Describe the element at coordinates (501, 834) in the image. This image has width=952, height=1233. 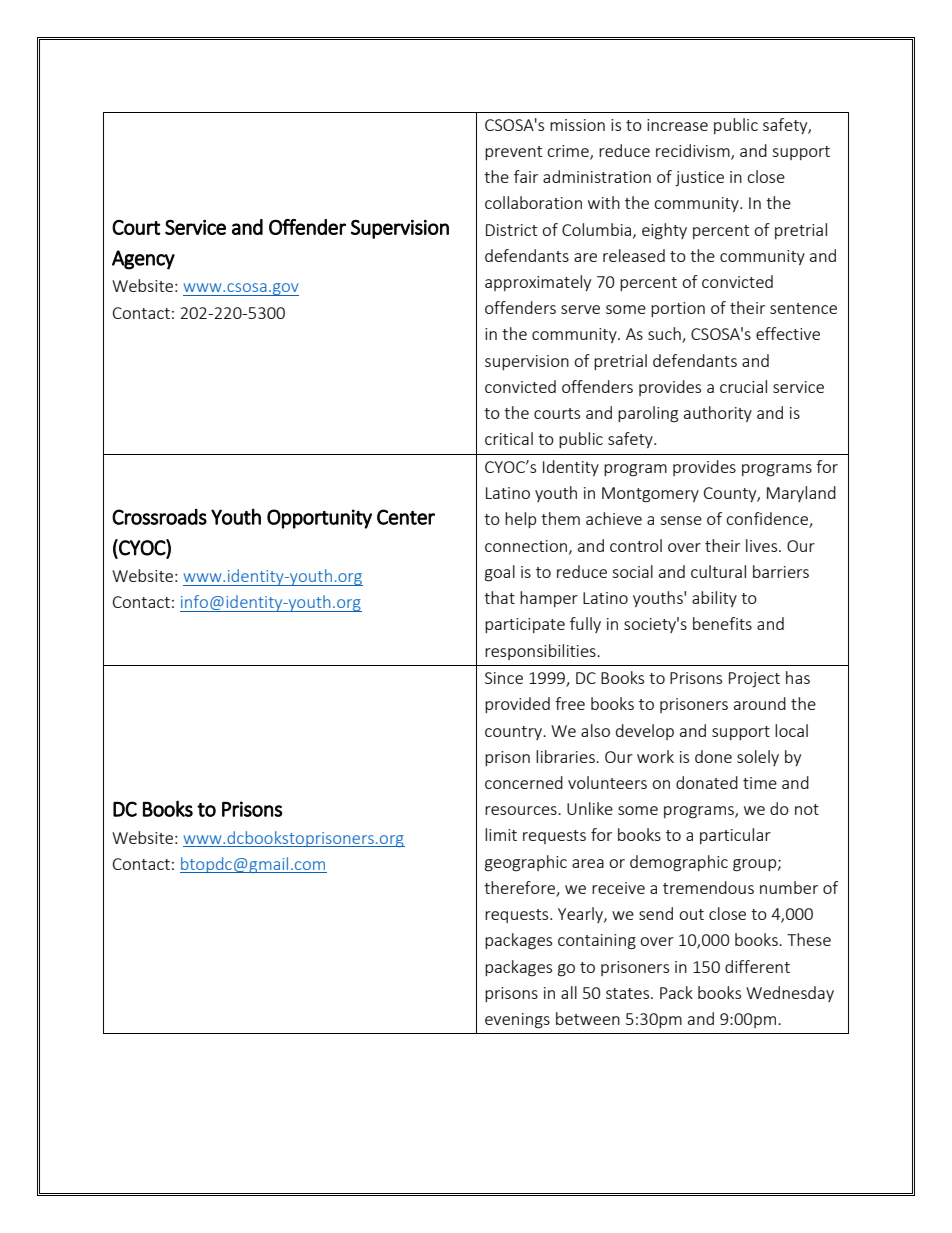
I see `limit` at that location.
